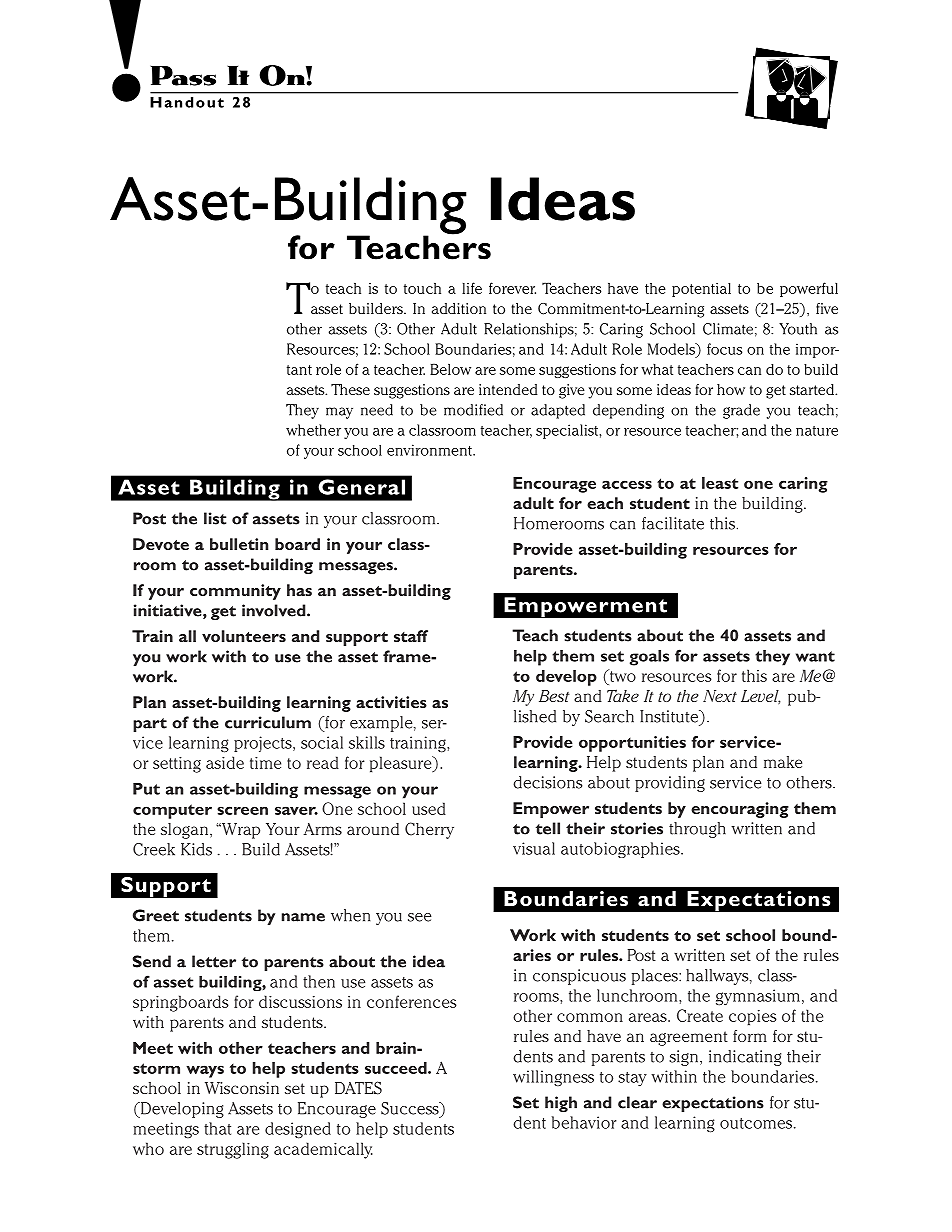 The width and height of the screenshot is (952, 1232). What do you see at coordinates (350, 389) in the screenshot?
I see `These` at bounding box center [350, 389].
